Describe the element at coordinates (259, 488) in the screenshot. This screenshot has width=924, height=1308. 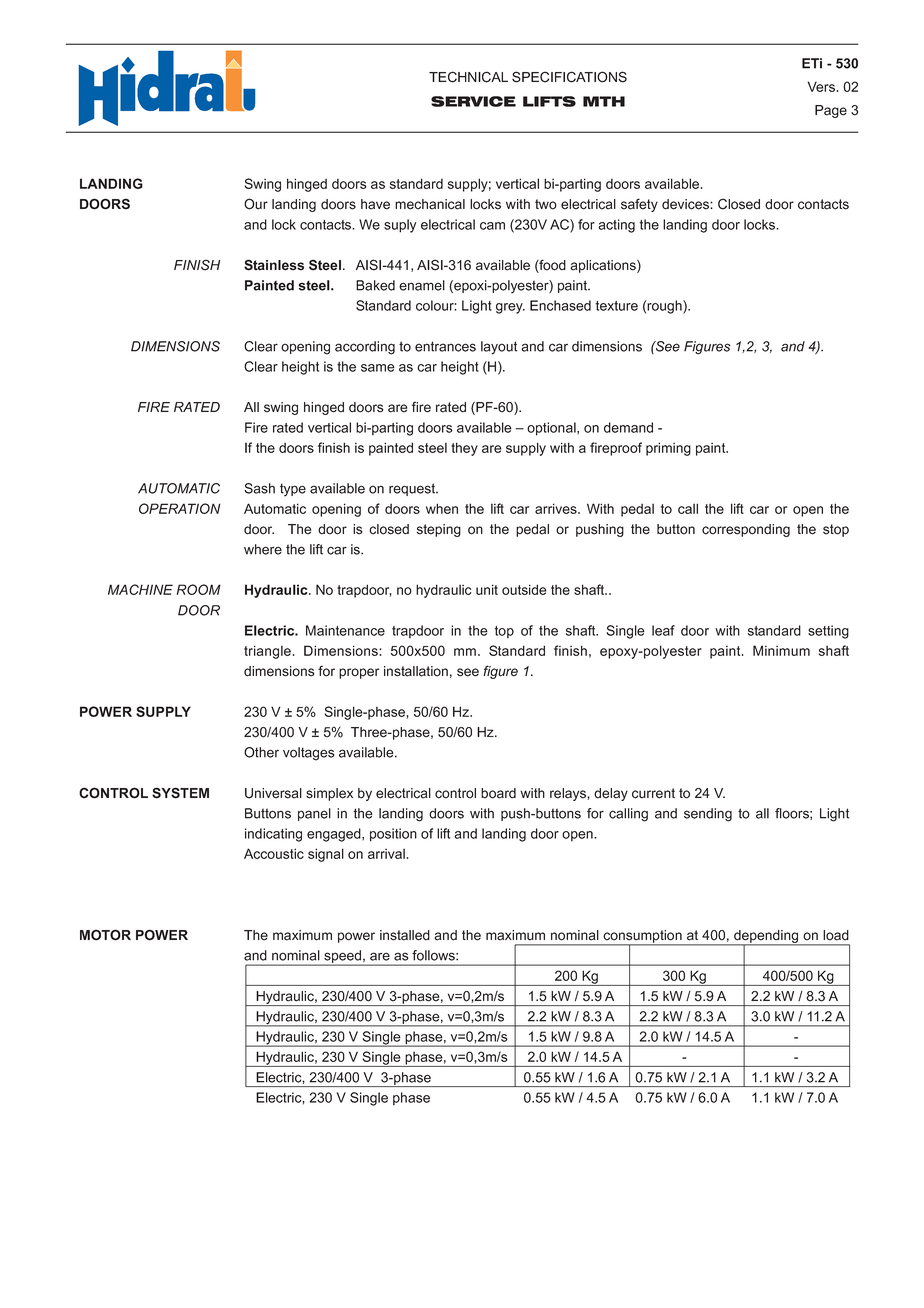
I see `Sash` at that location.
